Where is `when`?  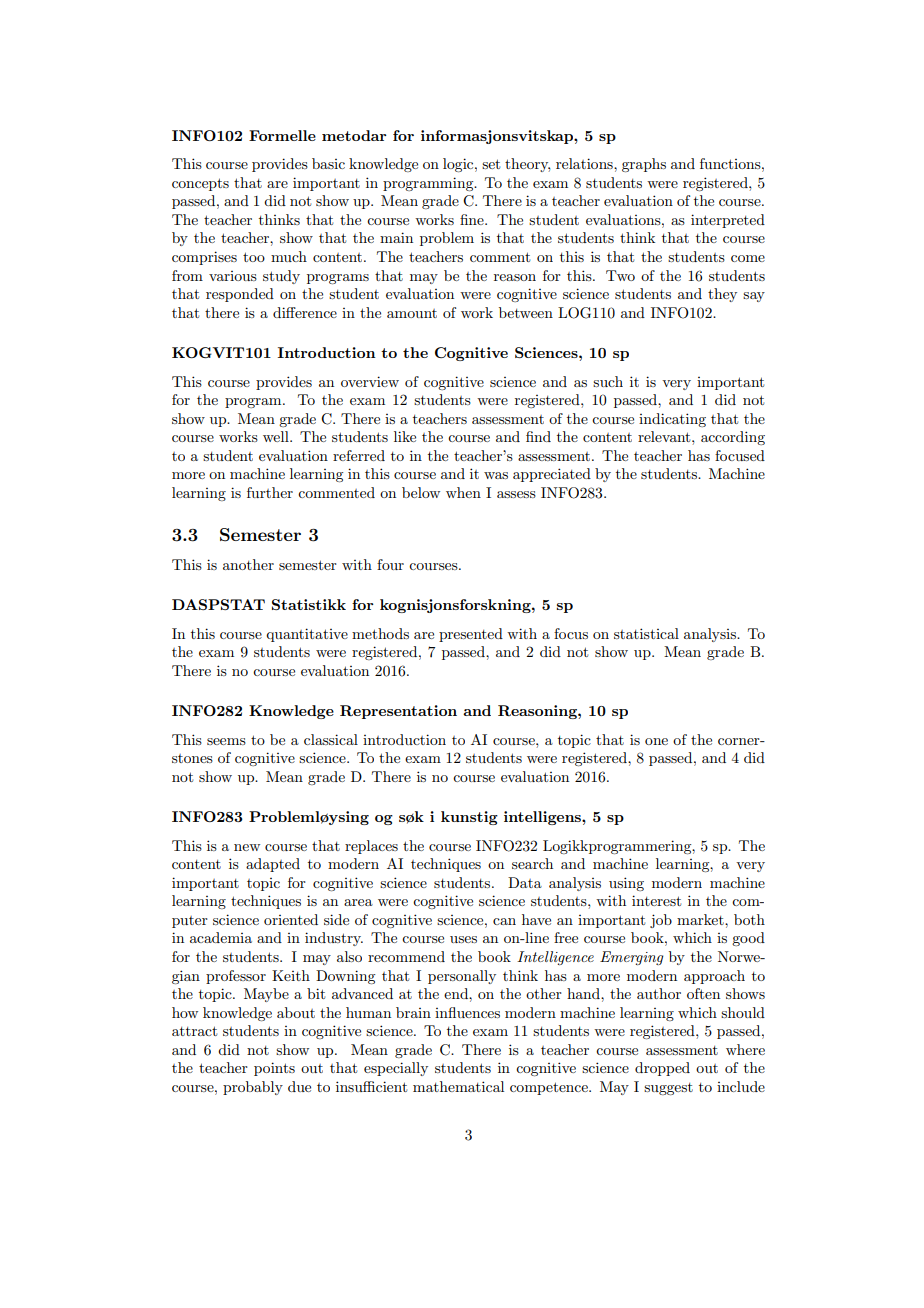
when is located at coordinates (463, 492).
